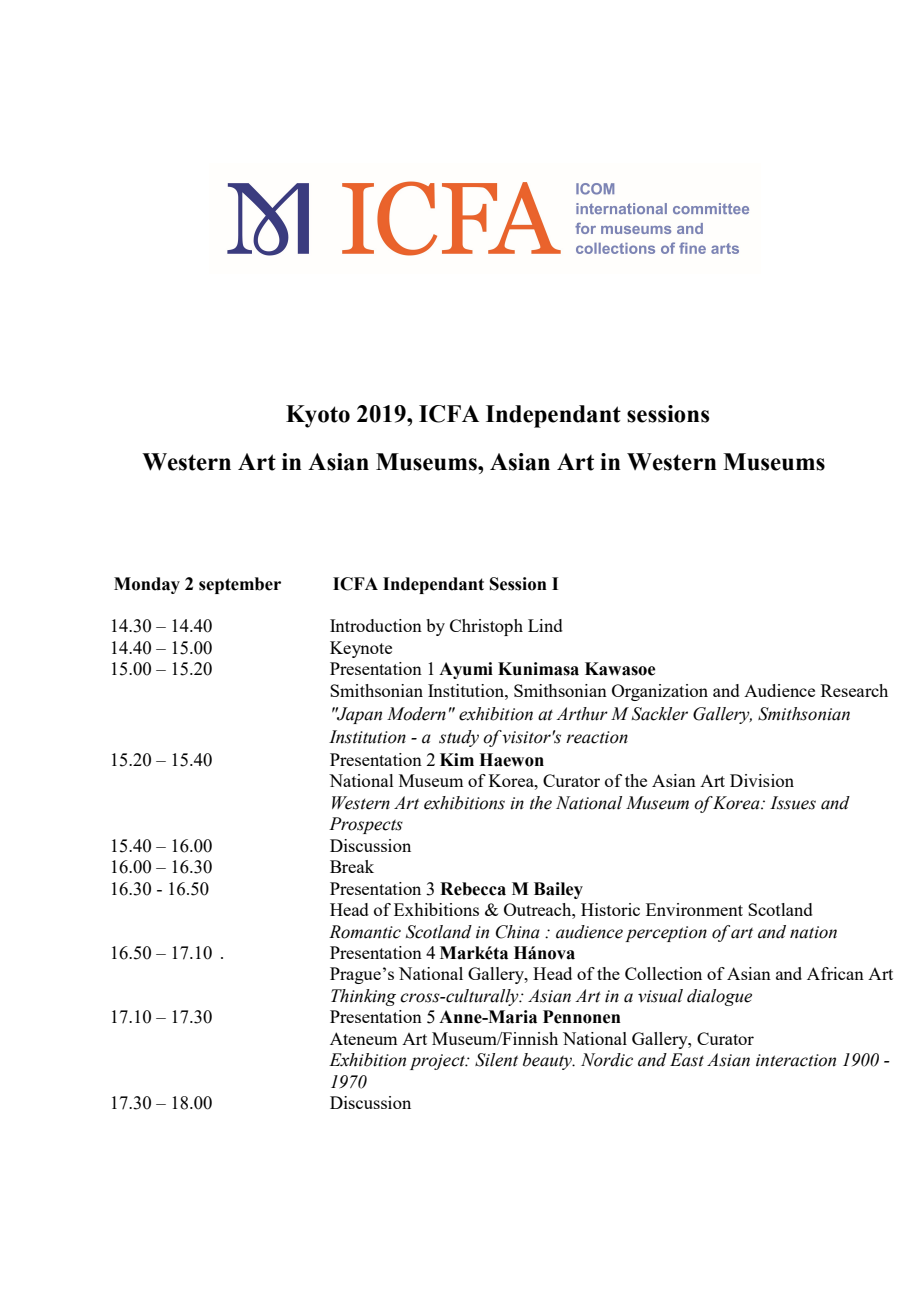 The height and width of the screenshot is (1308, 924). Describe the element at coordinates (318, 416) in the screenshot. I see `Kyoto` at that location.
